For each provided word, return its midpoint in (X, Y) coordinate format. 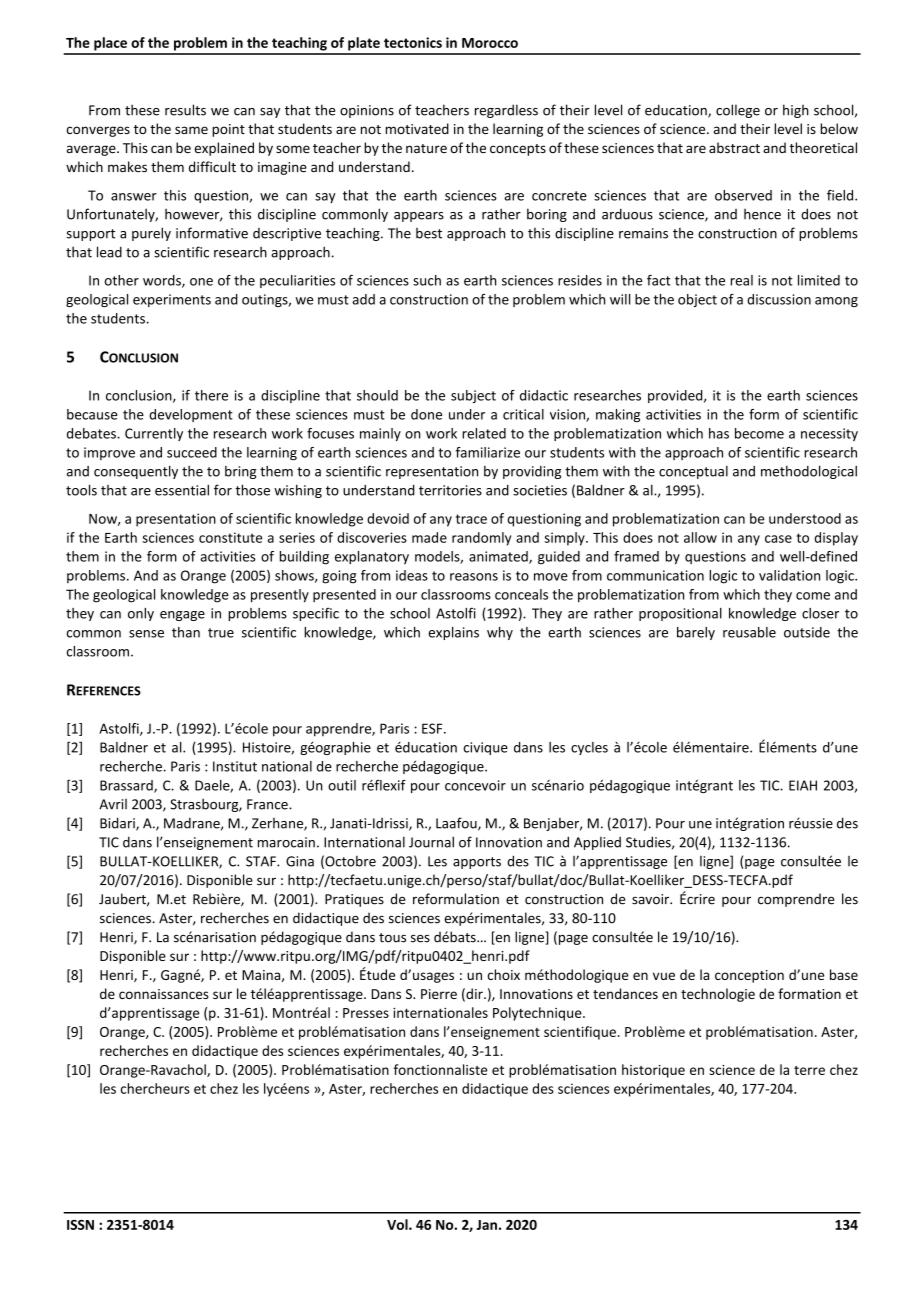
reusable (749, 632)
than (186, 632)
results (185, 110)
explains (453, 633)
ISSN (80, 1225)
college (738, 111)
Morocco (490, 43)
